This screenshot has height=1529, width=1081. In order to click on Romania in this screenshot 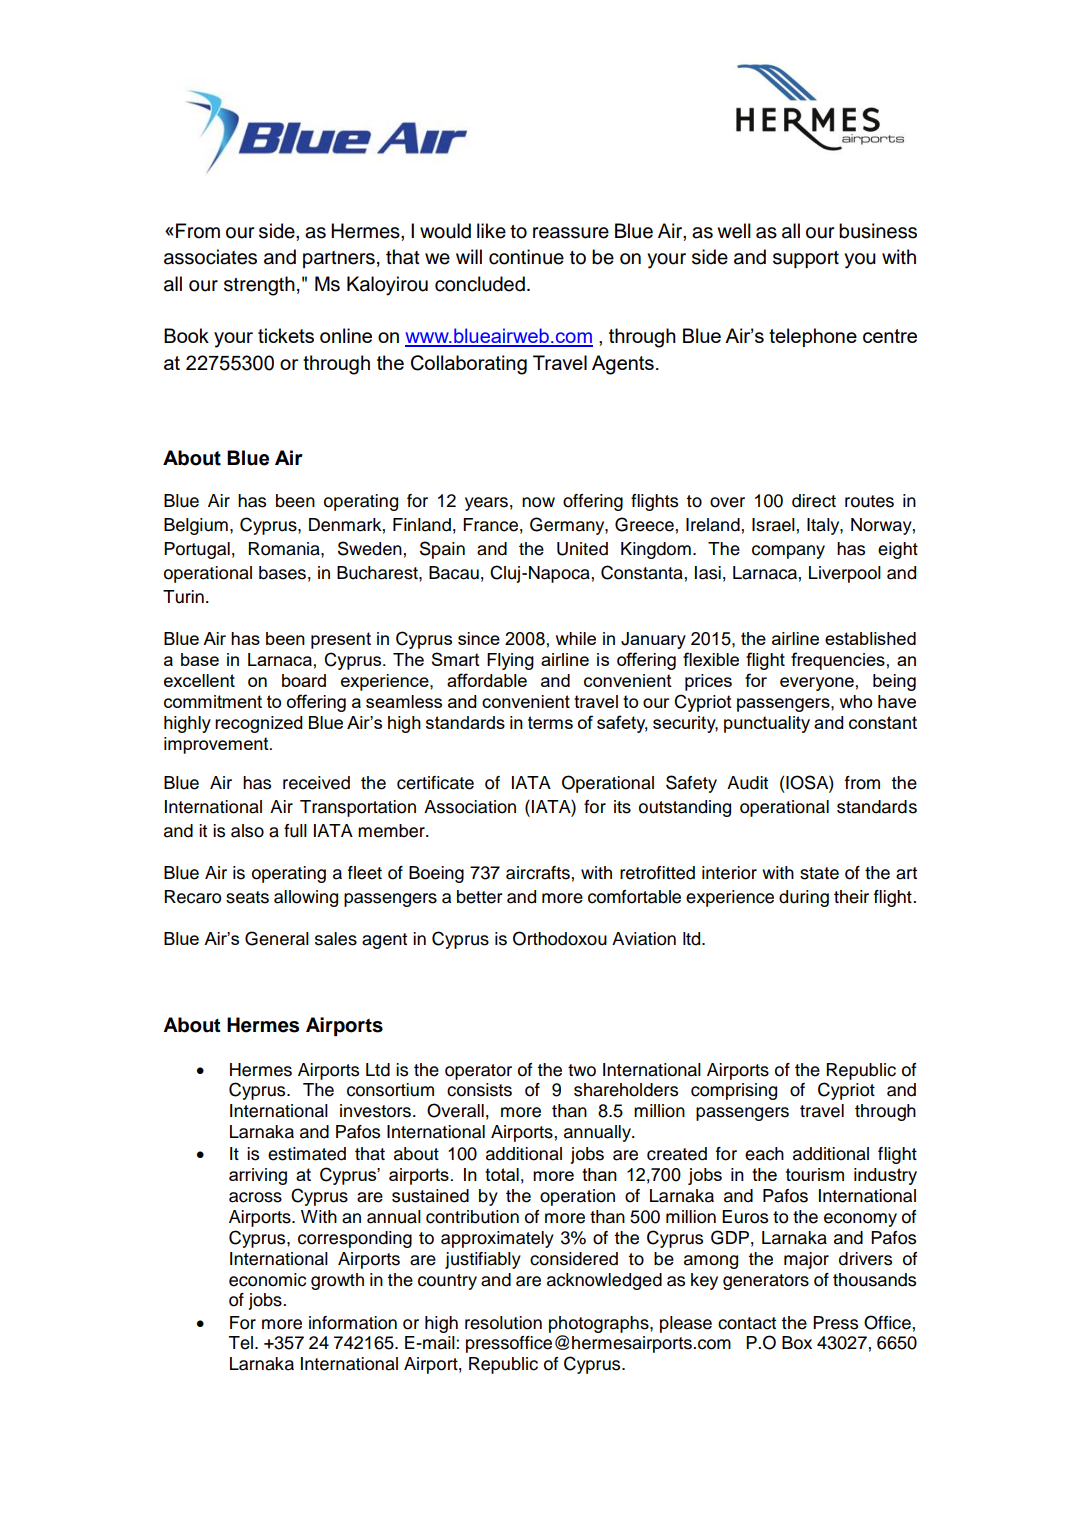, I will do `click(285, 549)`.
